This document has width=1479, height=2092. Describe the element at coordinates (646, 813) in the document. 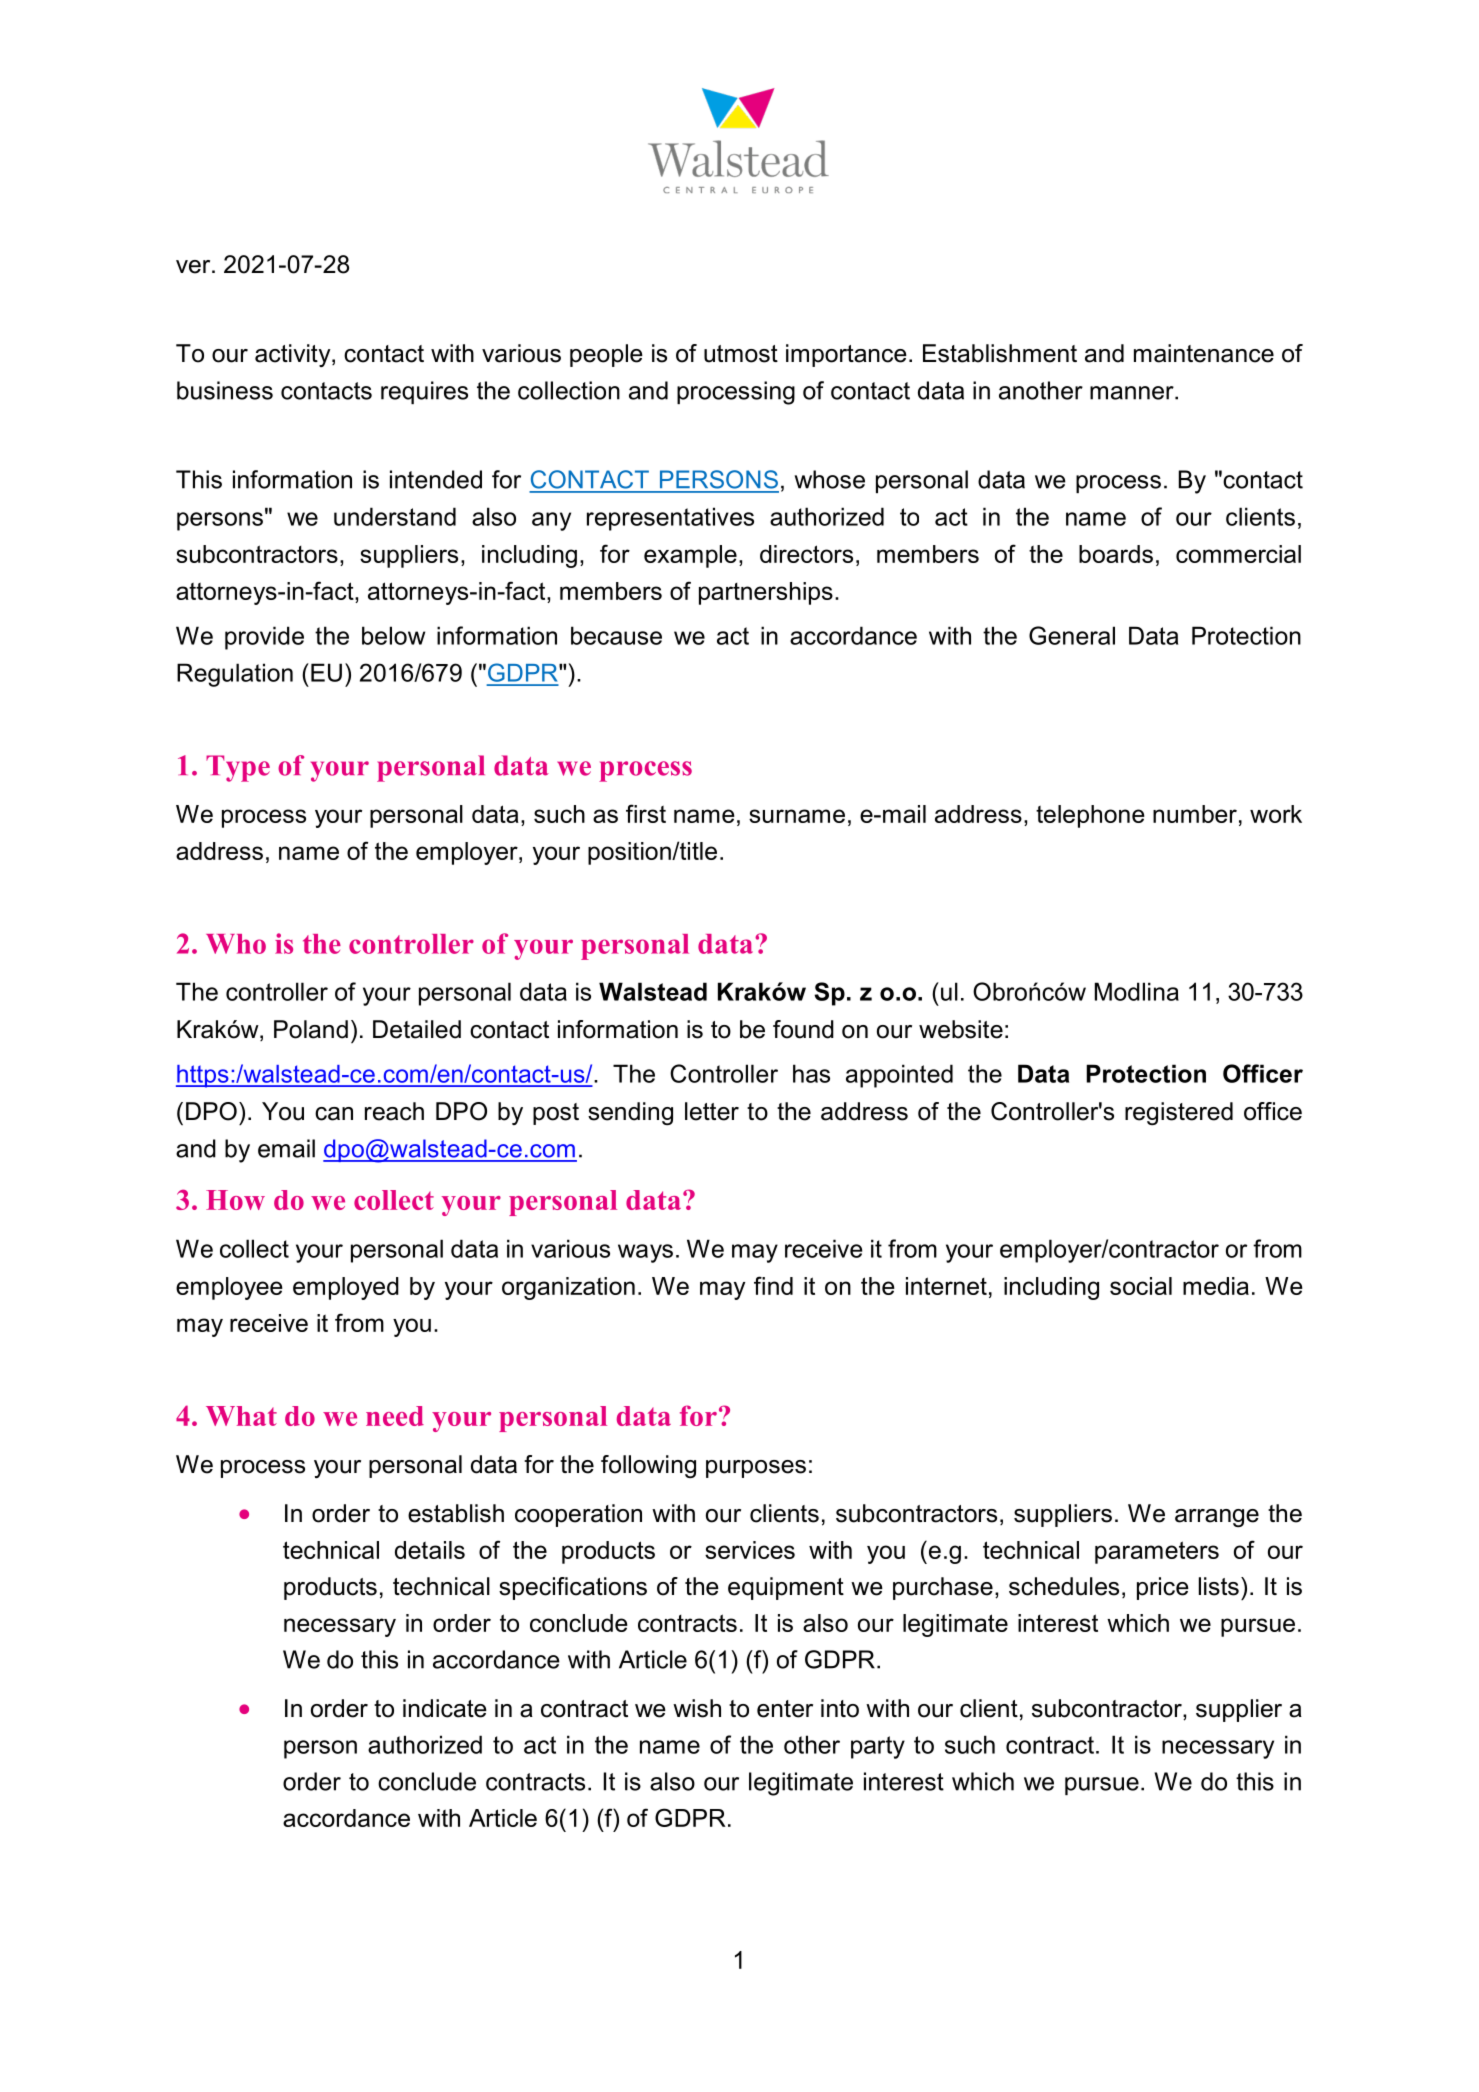

I see `first` at that location.
